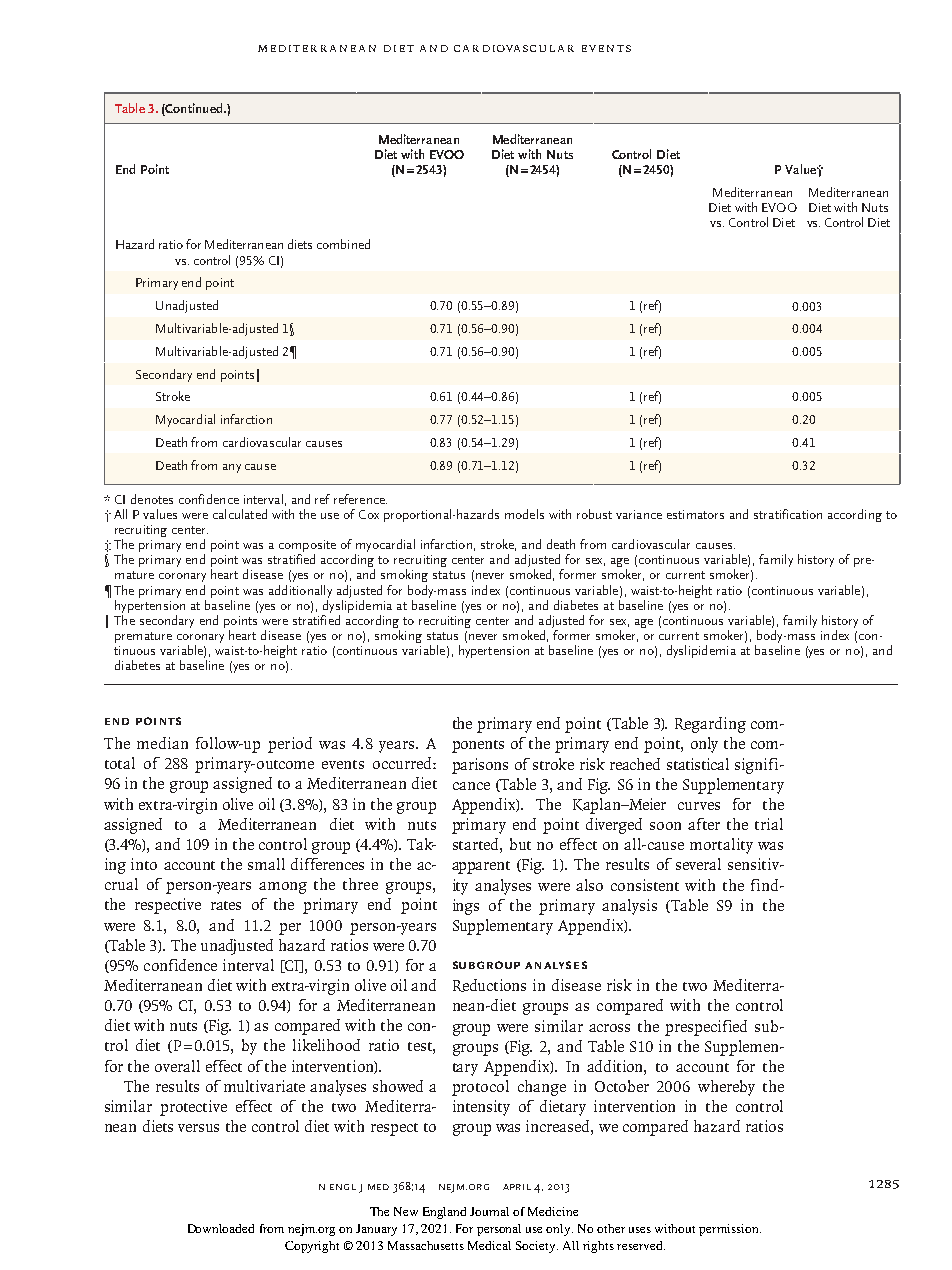 The image size is (952, 1270). I want to click on median, so click(162, 743).
